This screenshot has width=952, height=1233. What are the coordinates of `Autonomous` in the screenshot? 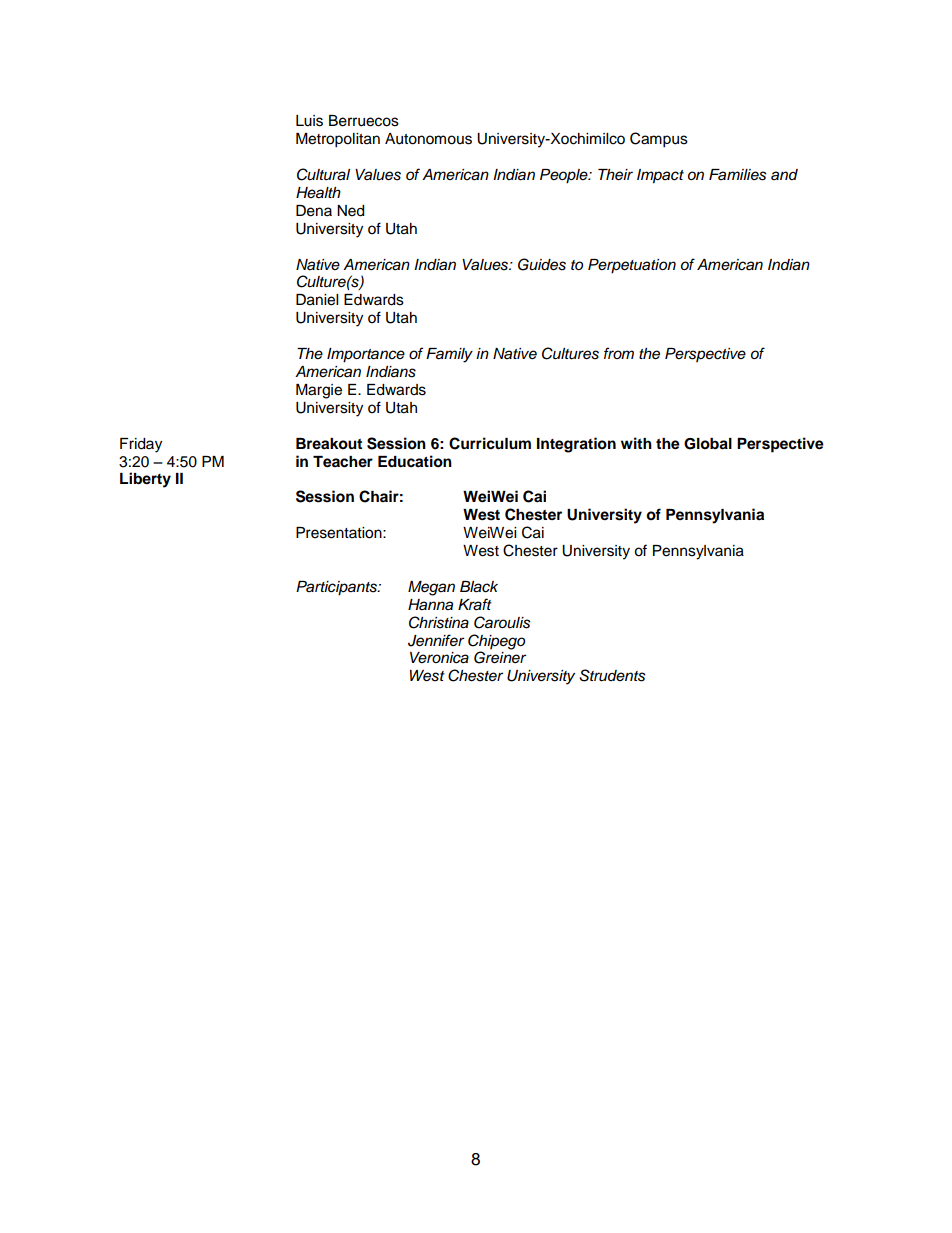 It's located at (428, 139).
